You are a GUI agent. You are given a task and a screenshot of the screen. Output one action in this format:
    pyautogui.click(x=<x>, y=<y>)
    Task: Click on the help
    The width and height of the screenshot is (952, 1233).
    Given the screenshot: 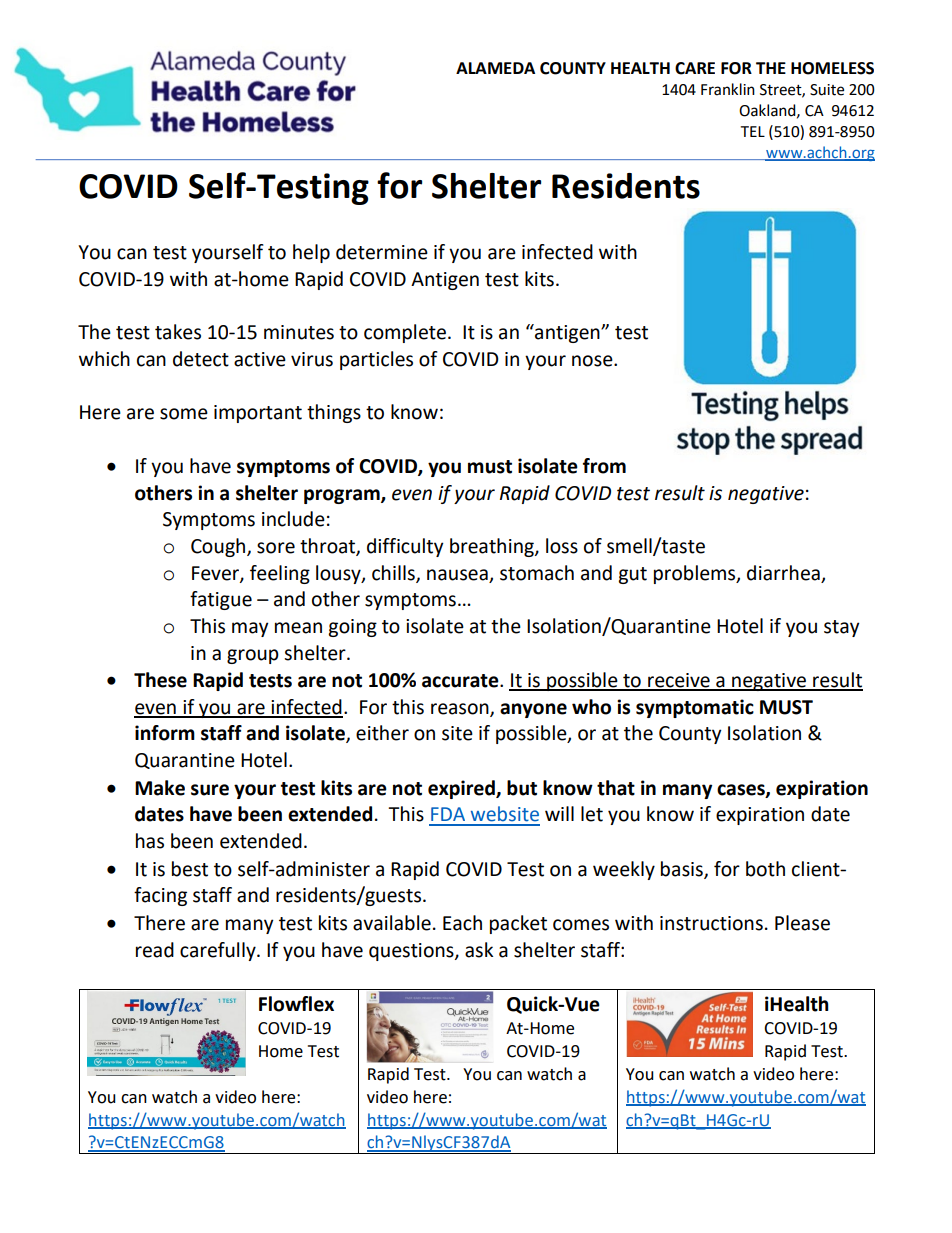 What is the action you would take?
    pyautogui.click(x=311, y=253)
